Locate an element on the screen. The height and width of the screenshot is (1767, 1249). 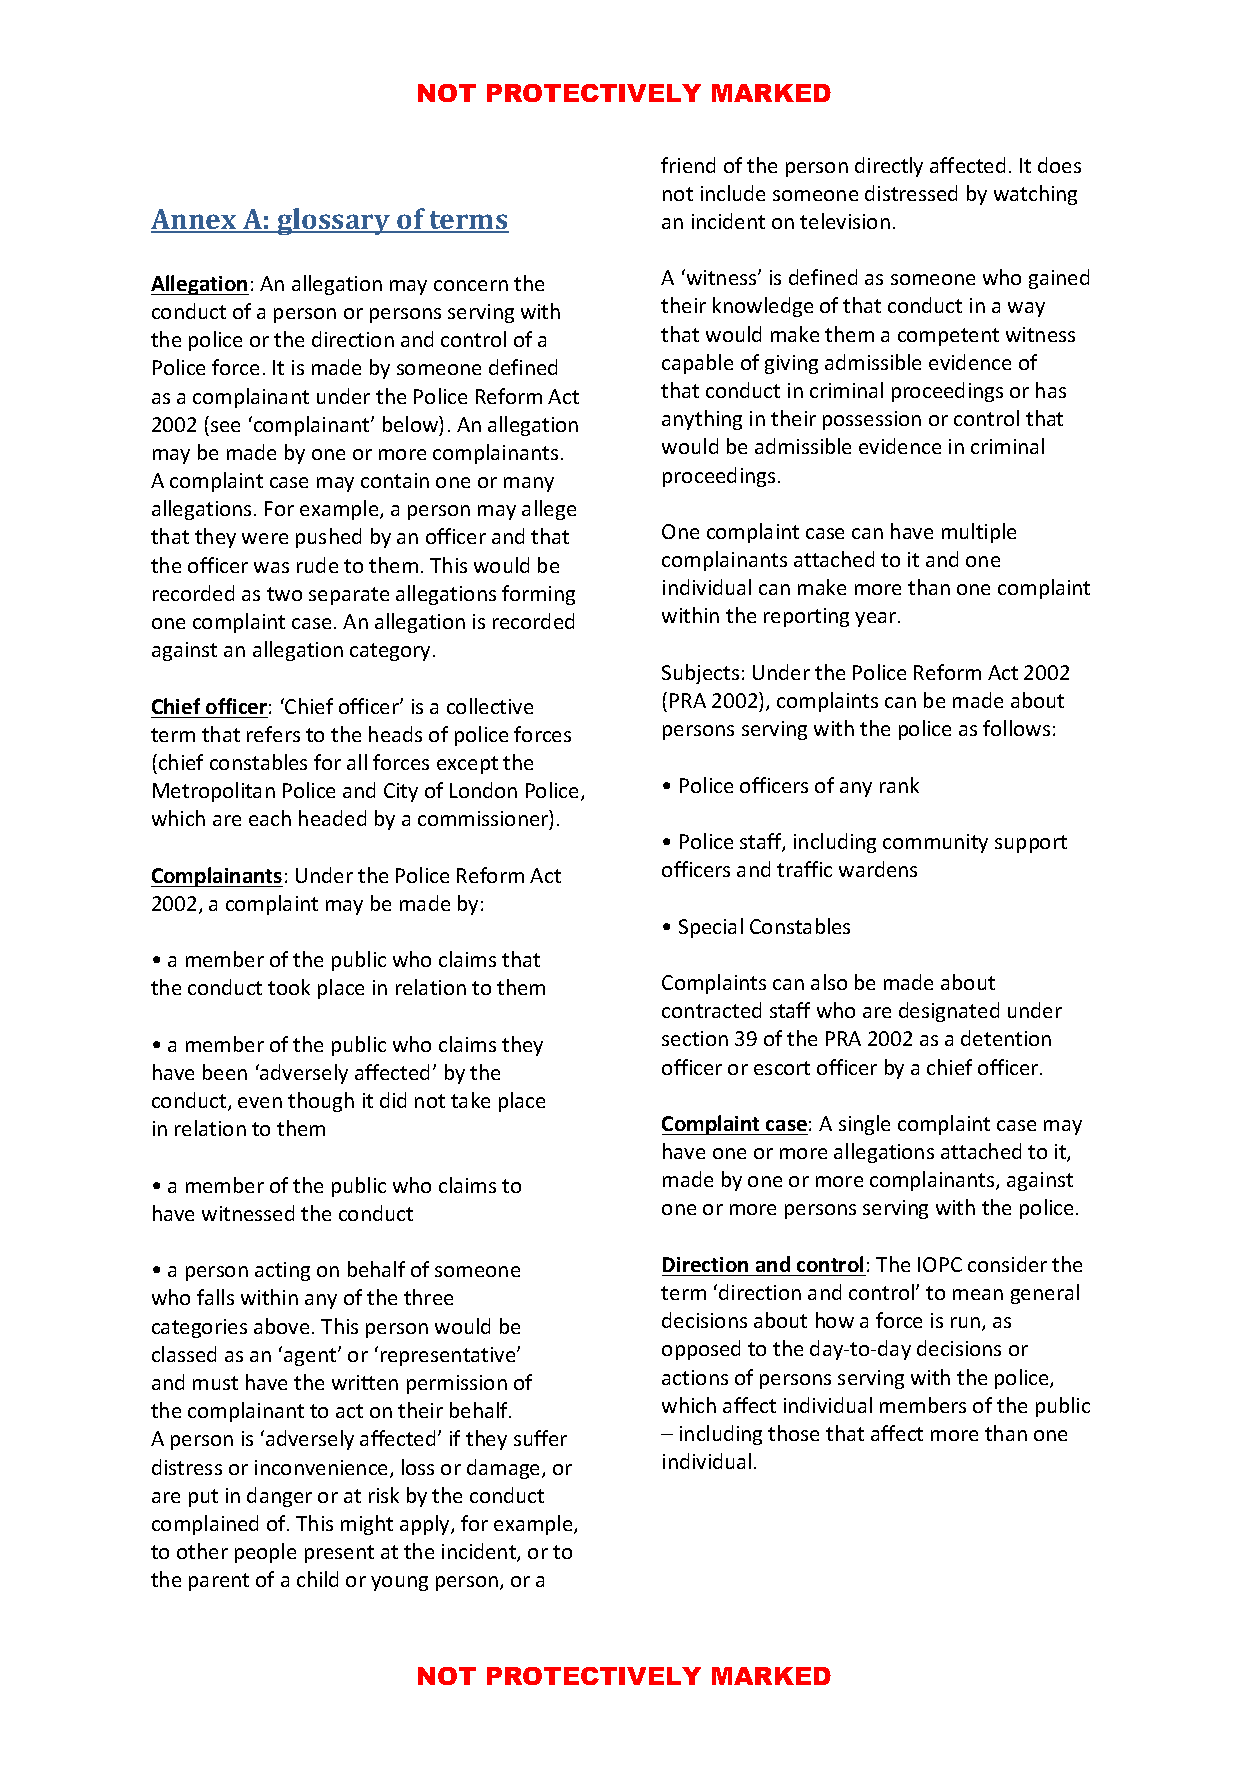
even is located at coordinates (260, 1102).
